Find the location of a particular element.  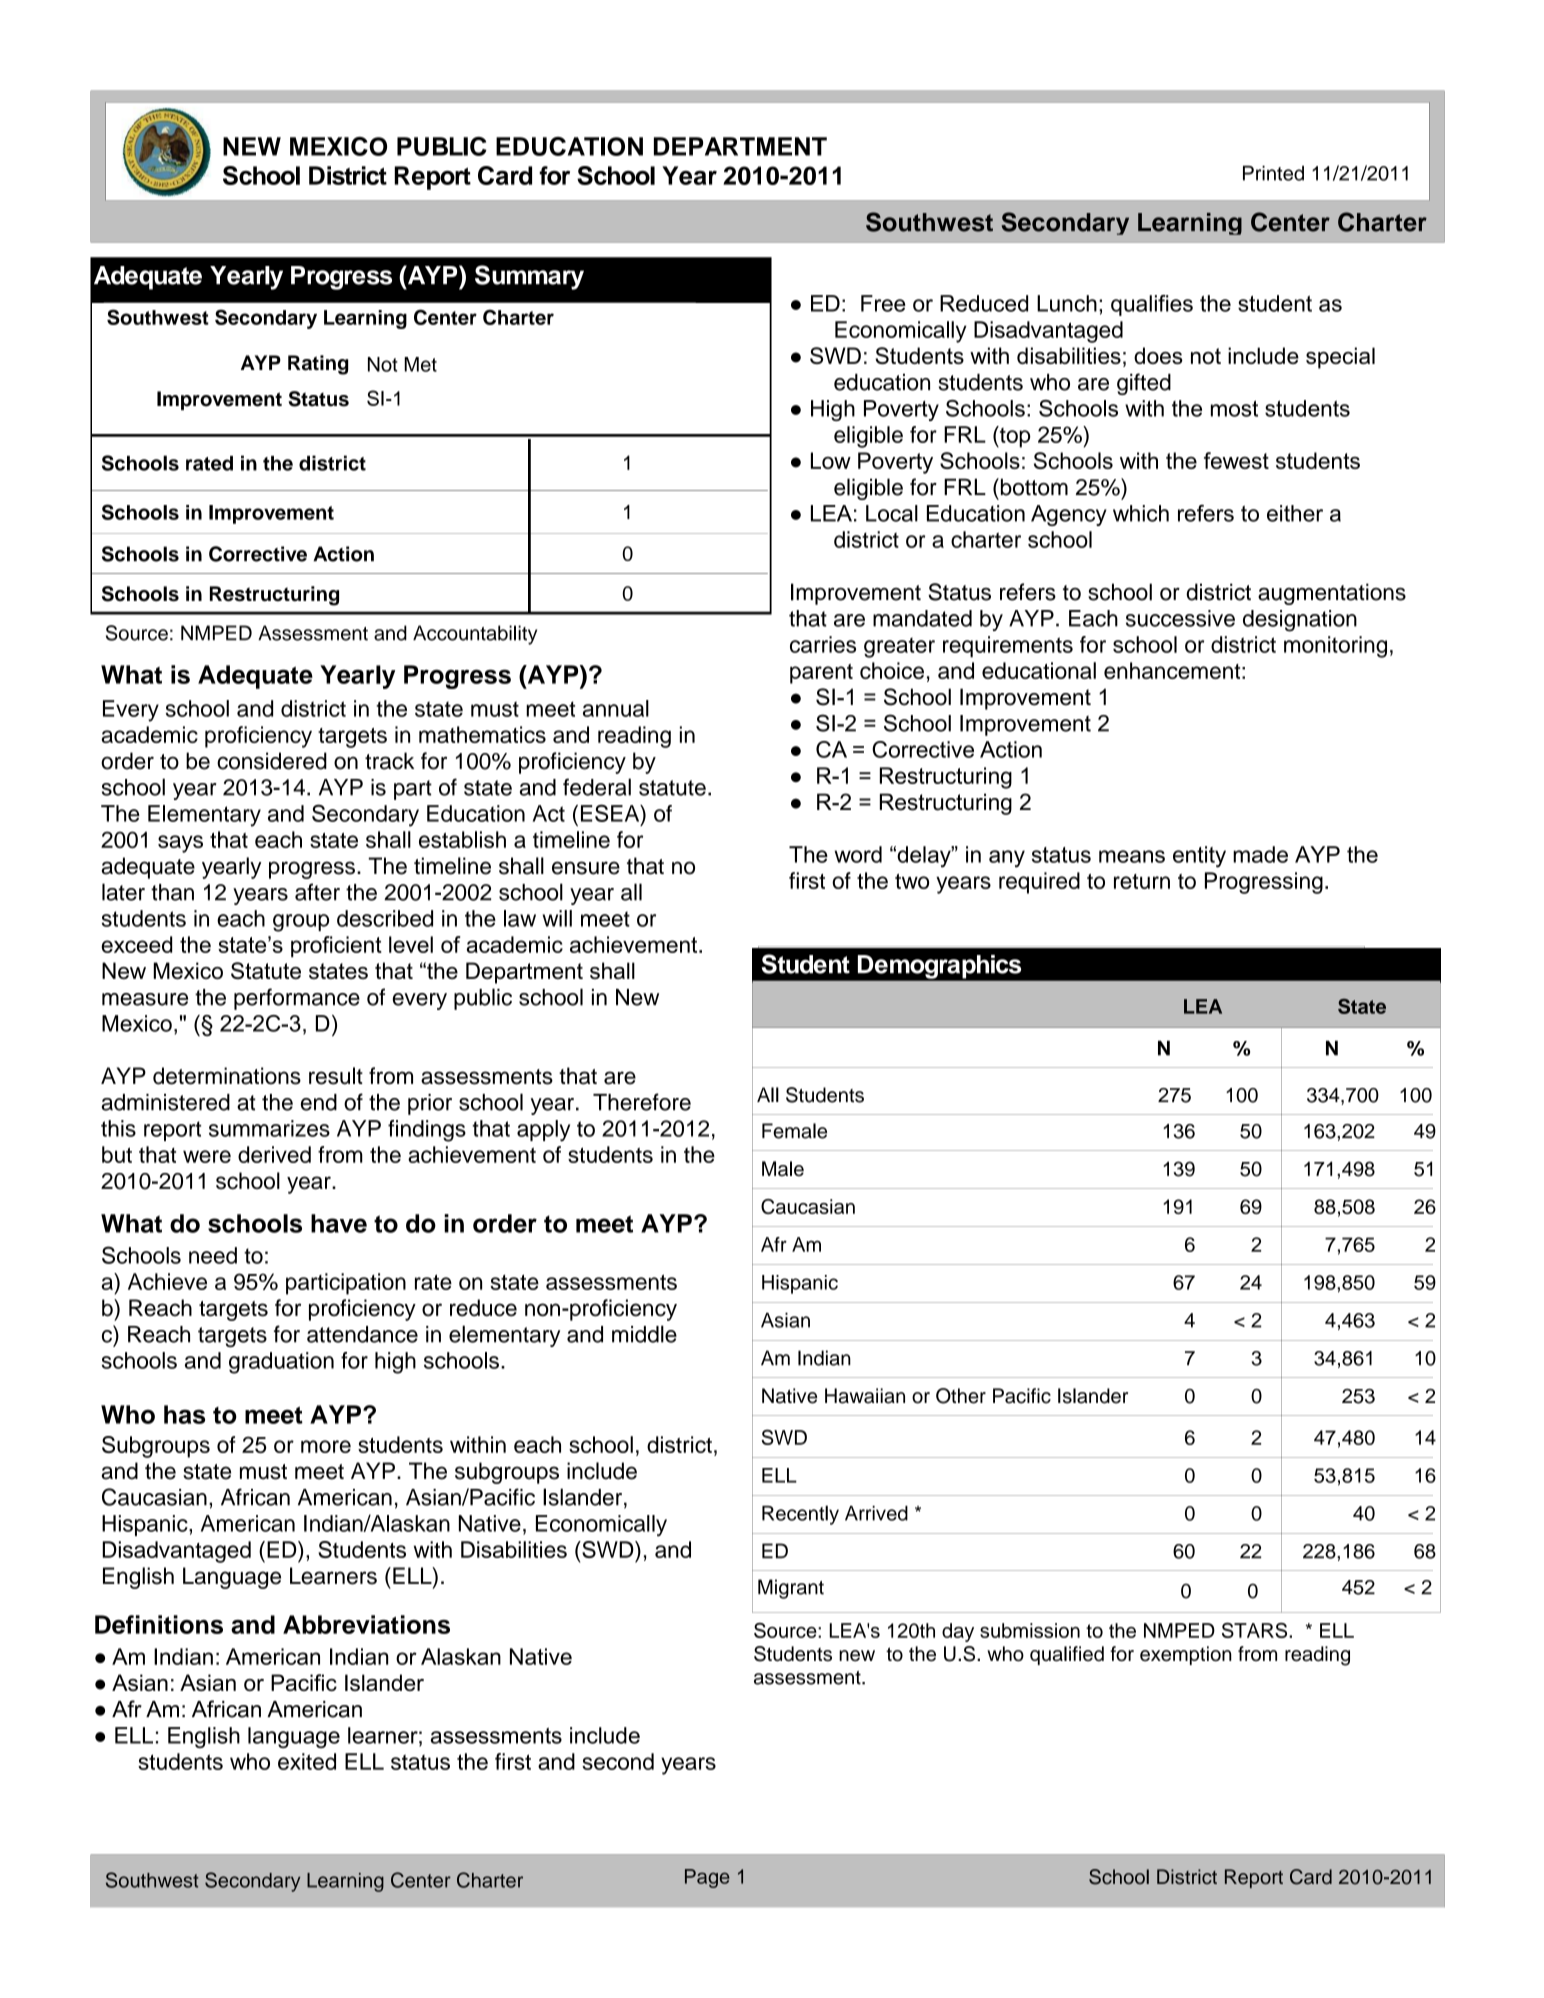

Rating is located at coordinates (318, 365).
